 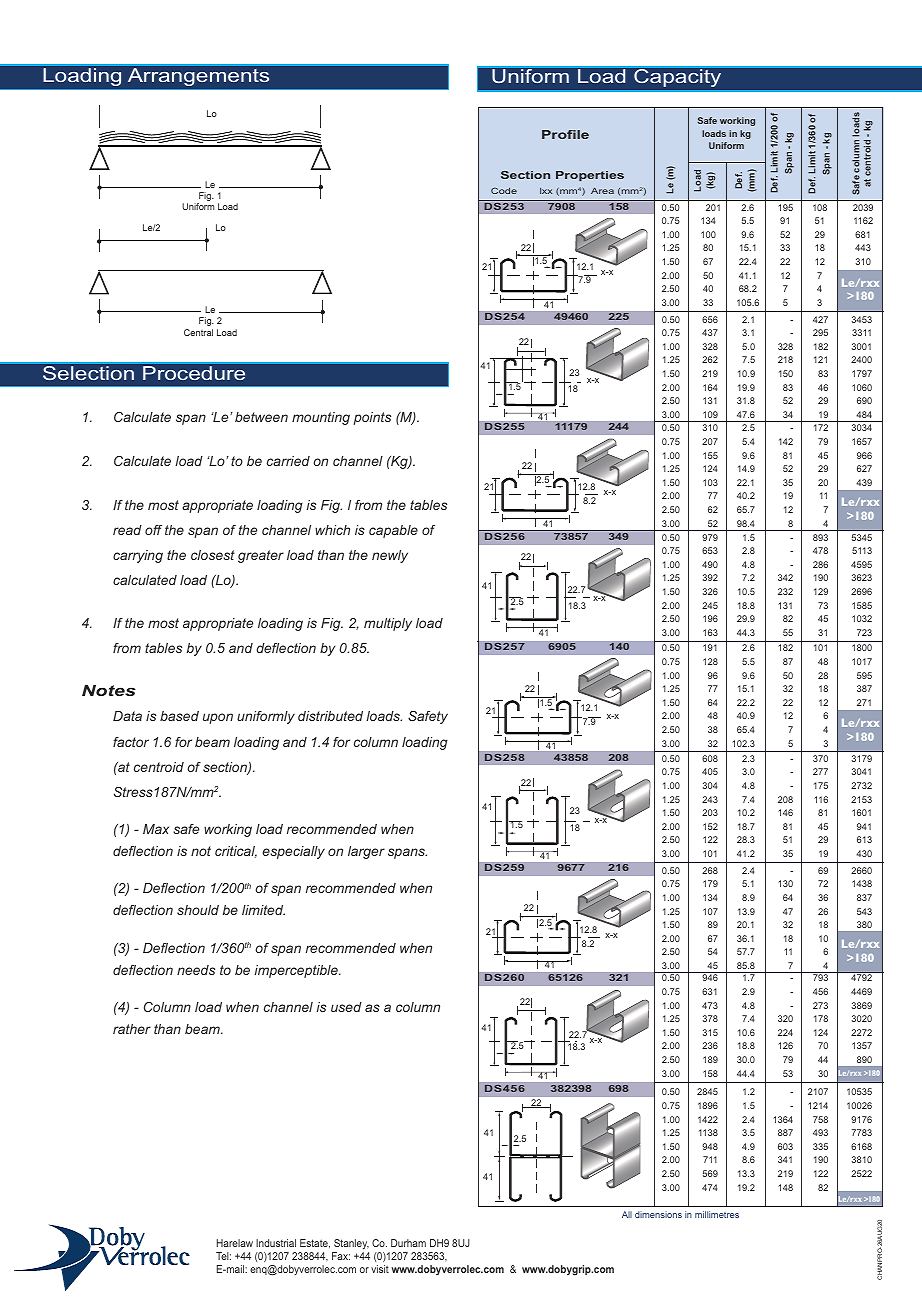 What do you see at coordinates (198, 332) in the image?
I see `Central` at bounding box center [198, 332].
